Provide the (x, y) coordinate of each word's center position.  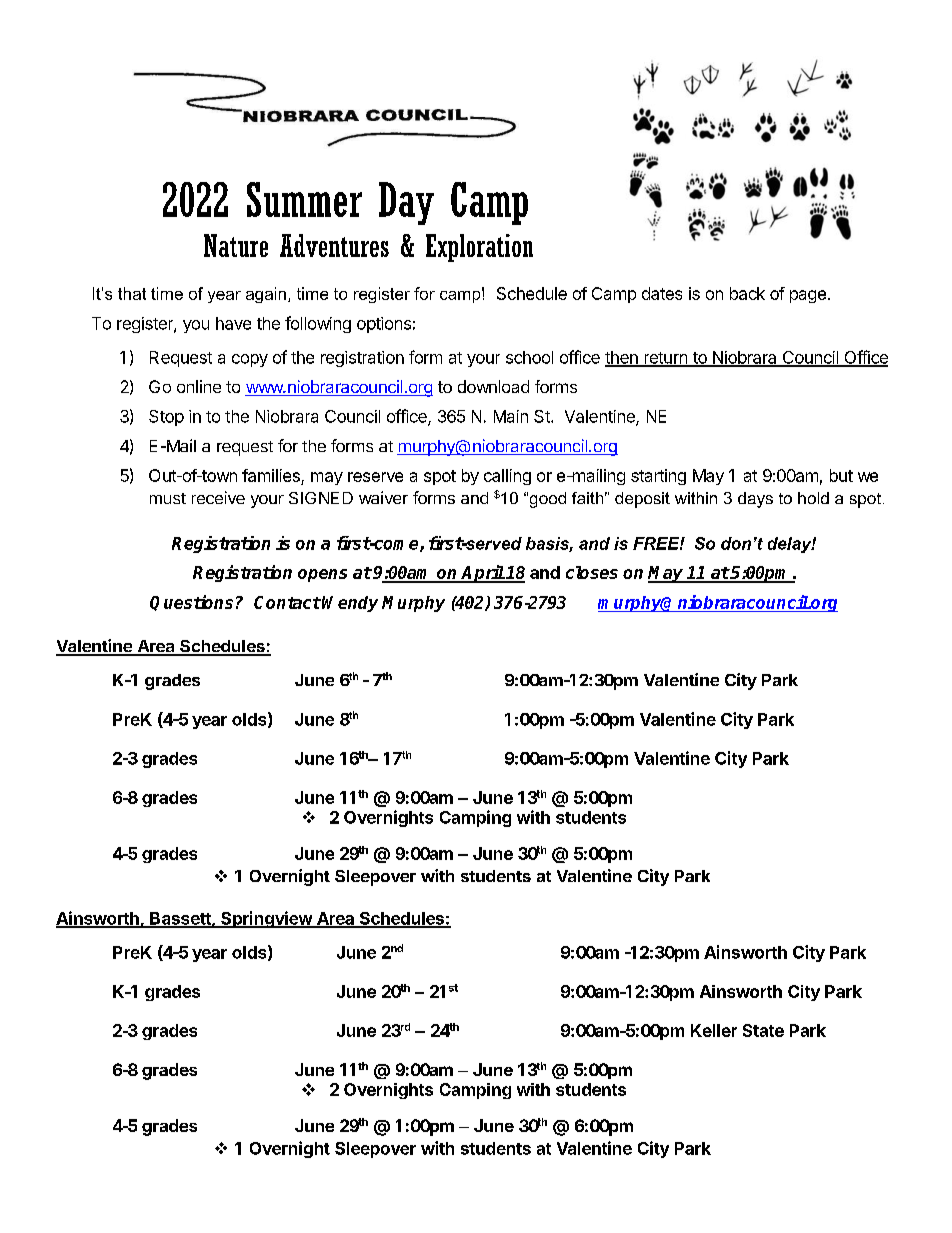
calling (507, 477)
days (755, 500)
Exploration (479, 248)
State (763, 1030)
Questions (191, 603)
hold (813, 498)
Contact (287, 602)
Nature (236, 245)
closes (592, 572)
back (747, 293)
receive (218, 497)
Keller (714, 1030)
